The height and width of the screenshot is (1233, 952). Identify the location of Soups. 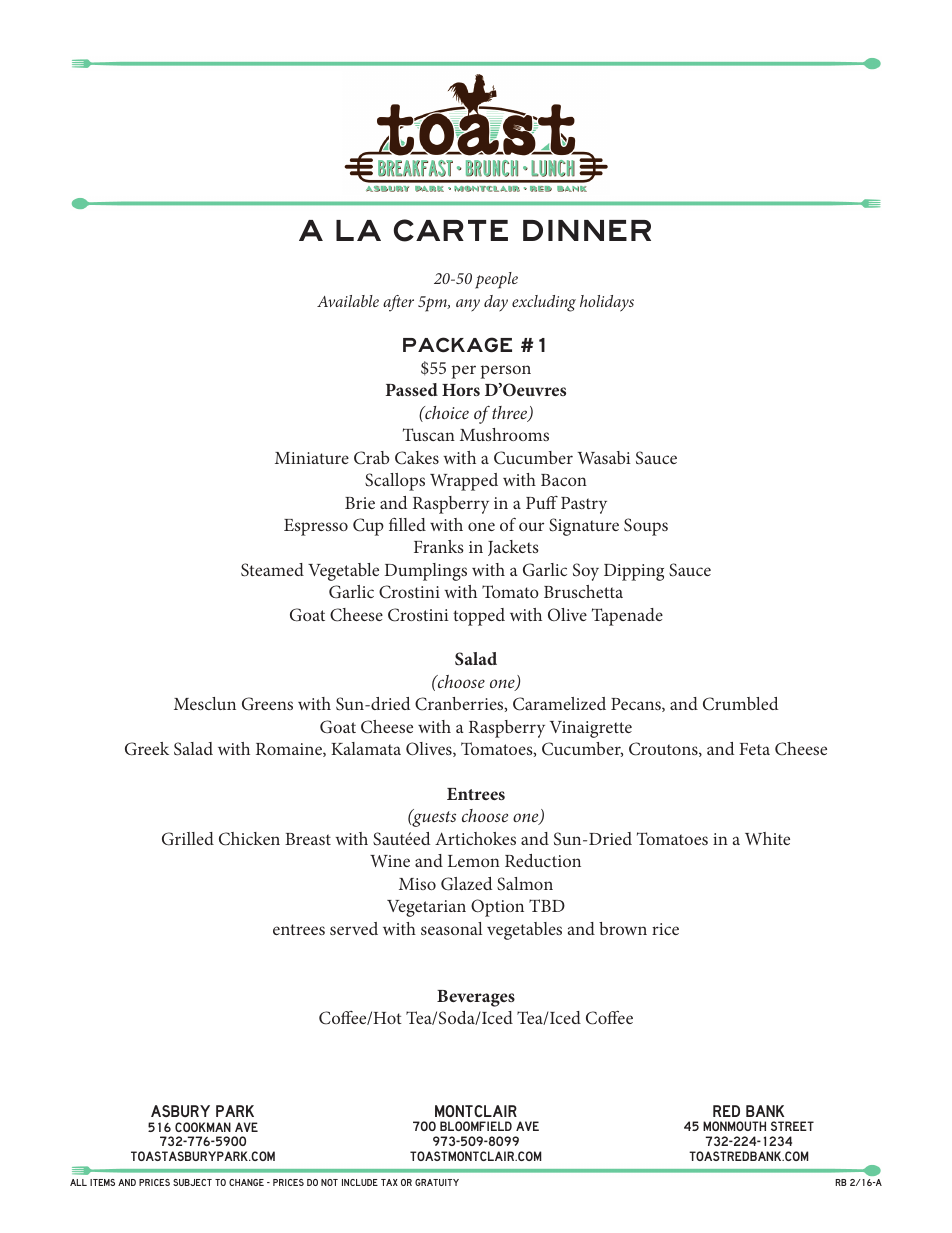
(646, 527).
